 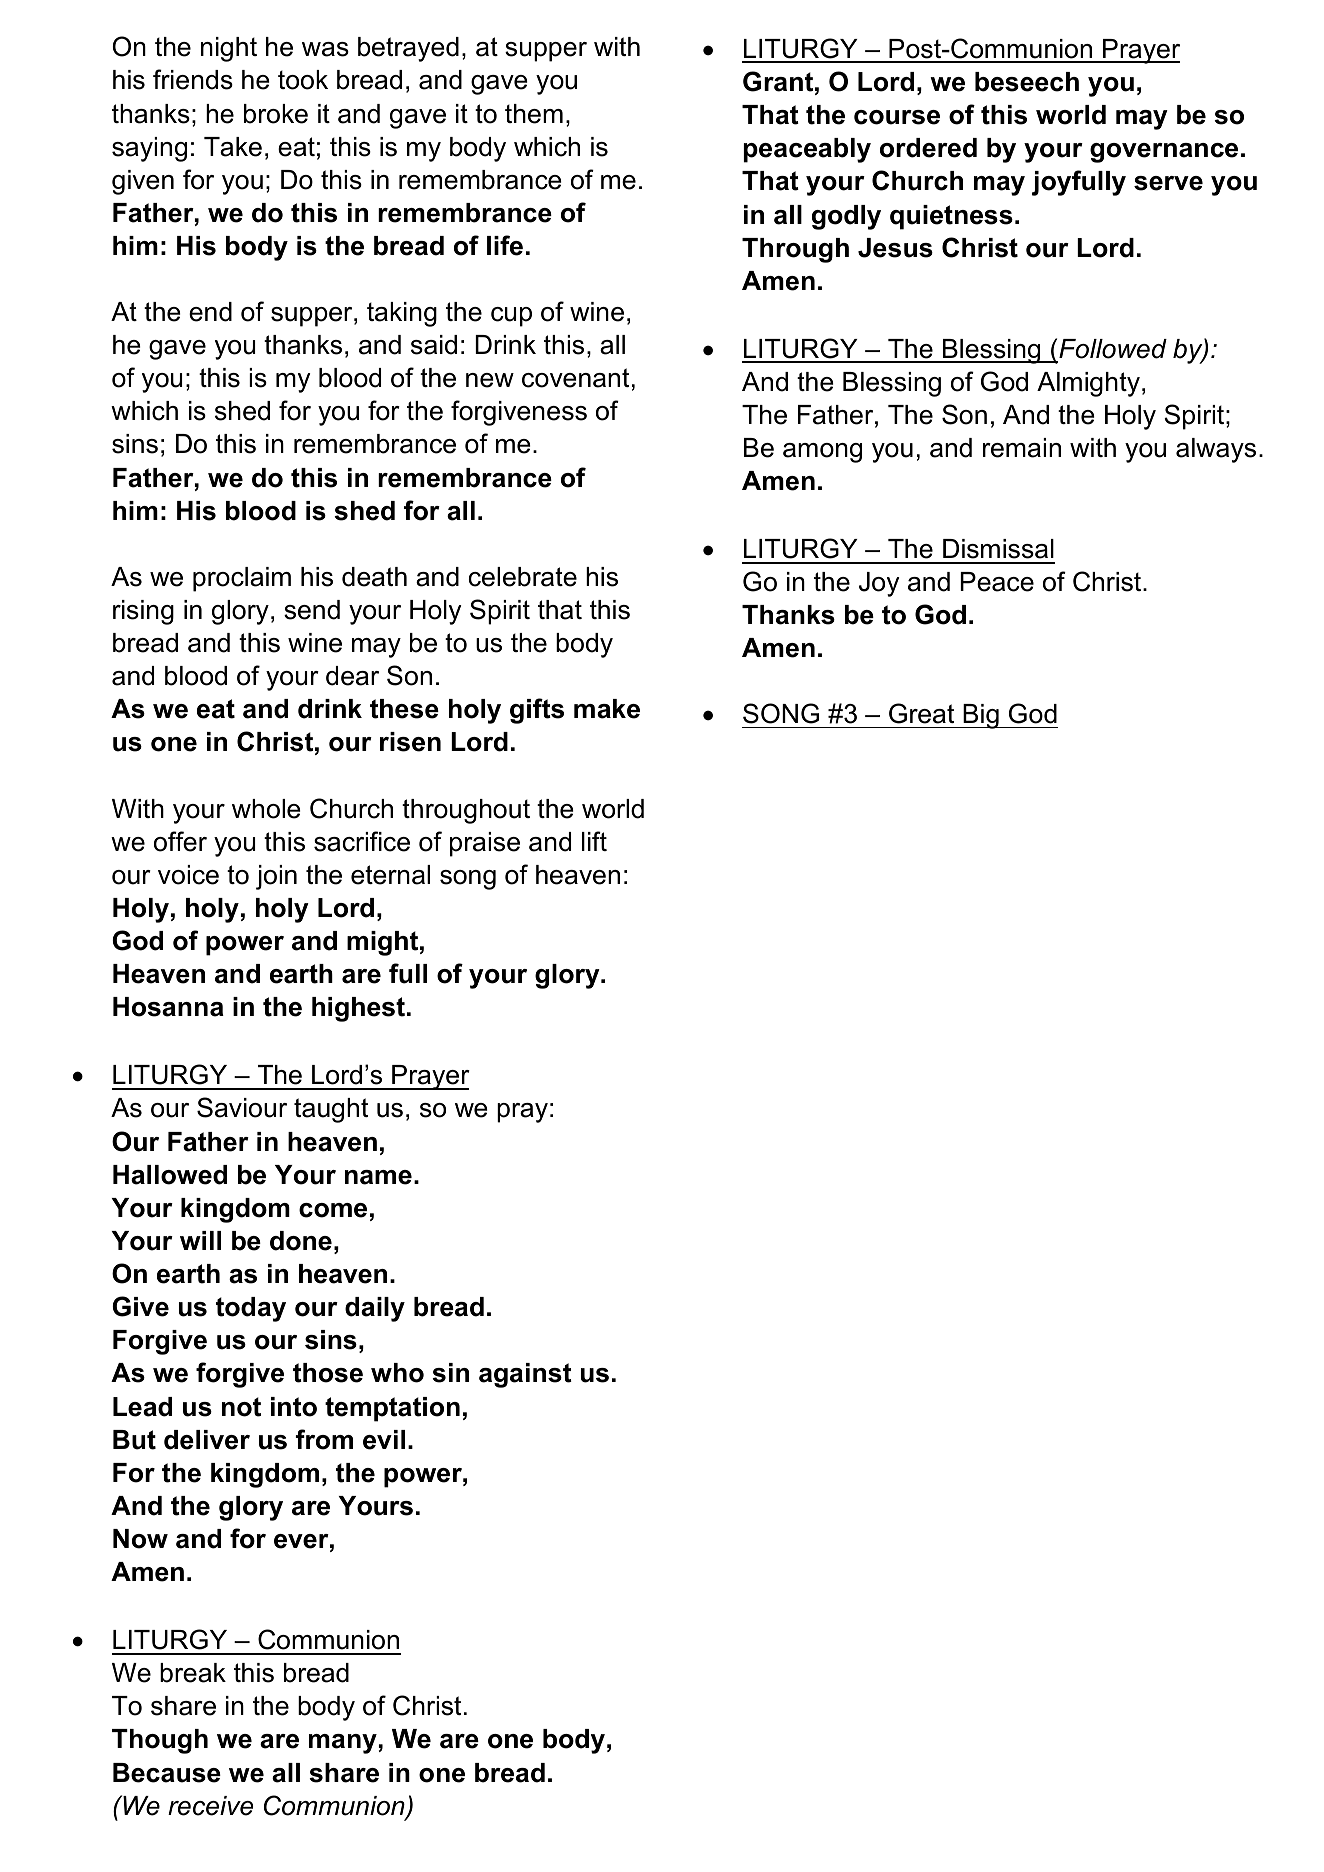 What do you see at coordinates (534, 114) in the image?
I see `them` at bounding box center [534, 114].
